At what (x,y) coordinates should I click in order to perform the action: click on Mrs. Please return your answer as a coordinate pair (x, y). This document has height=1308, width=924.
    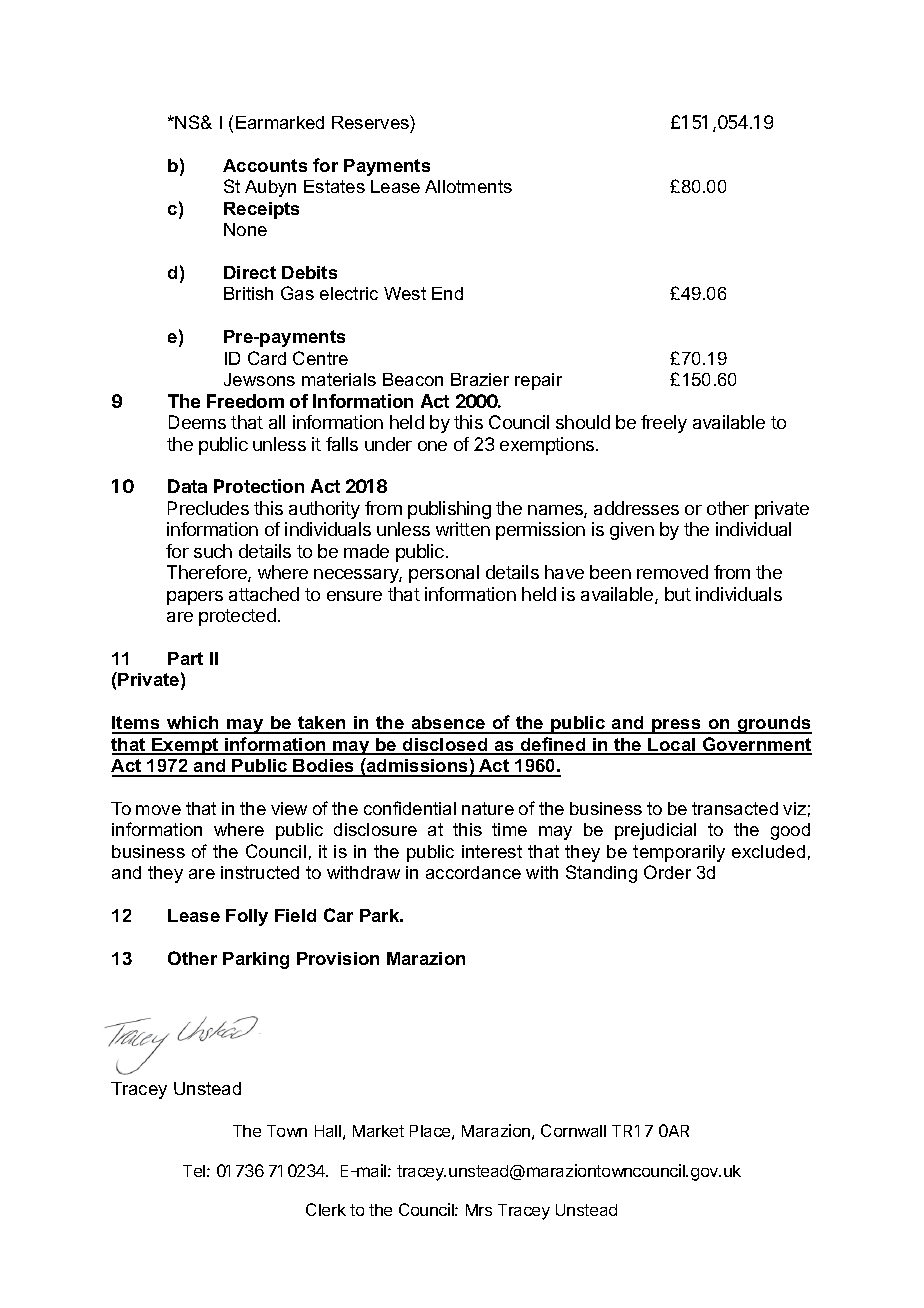
    Looking at the image, I should click on (479, 1210).
